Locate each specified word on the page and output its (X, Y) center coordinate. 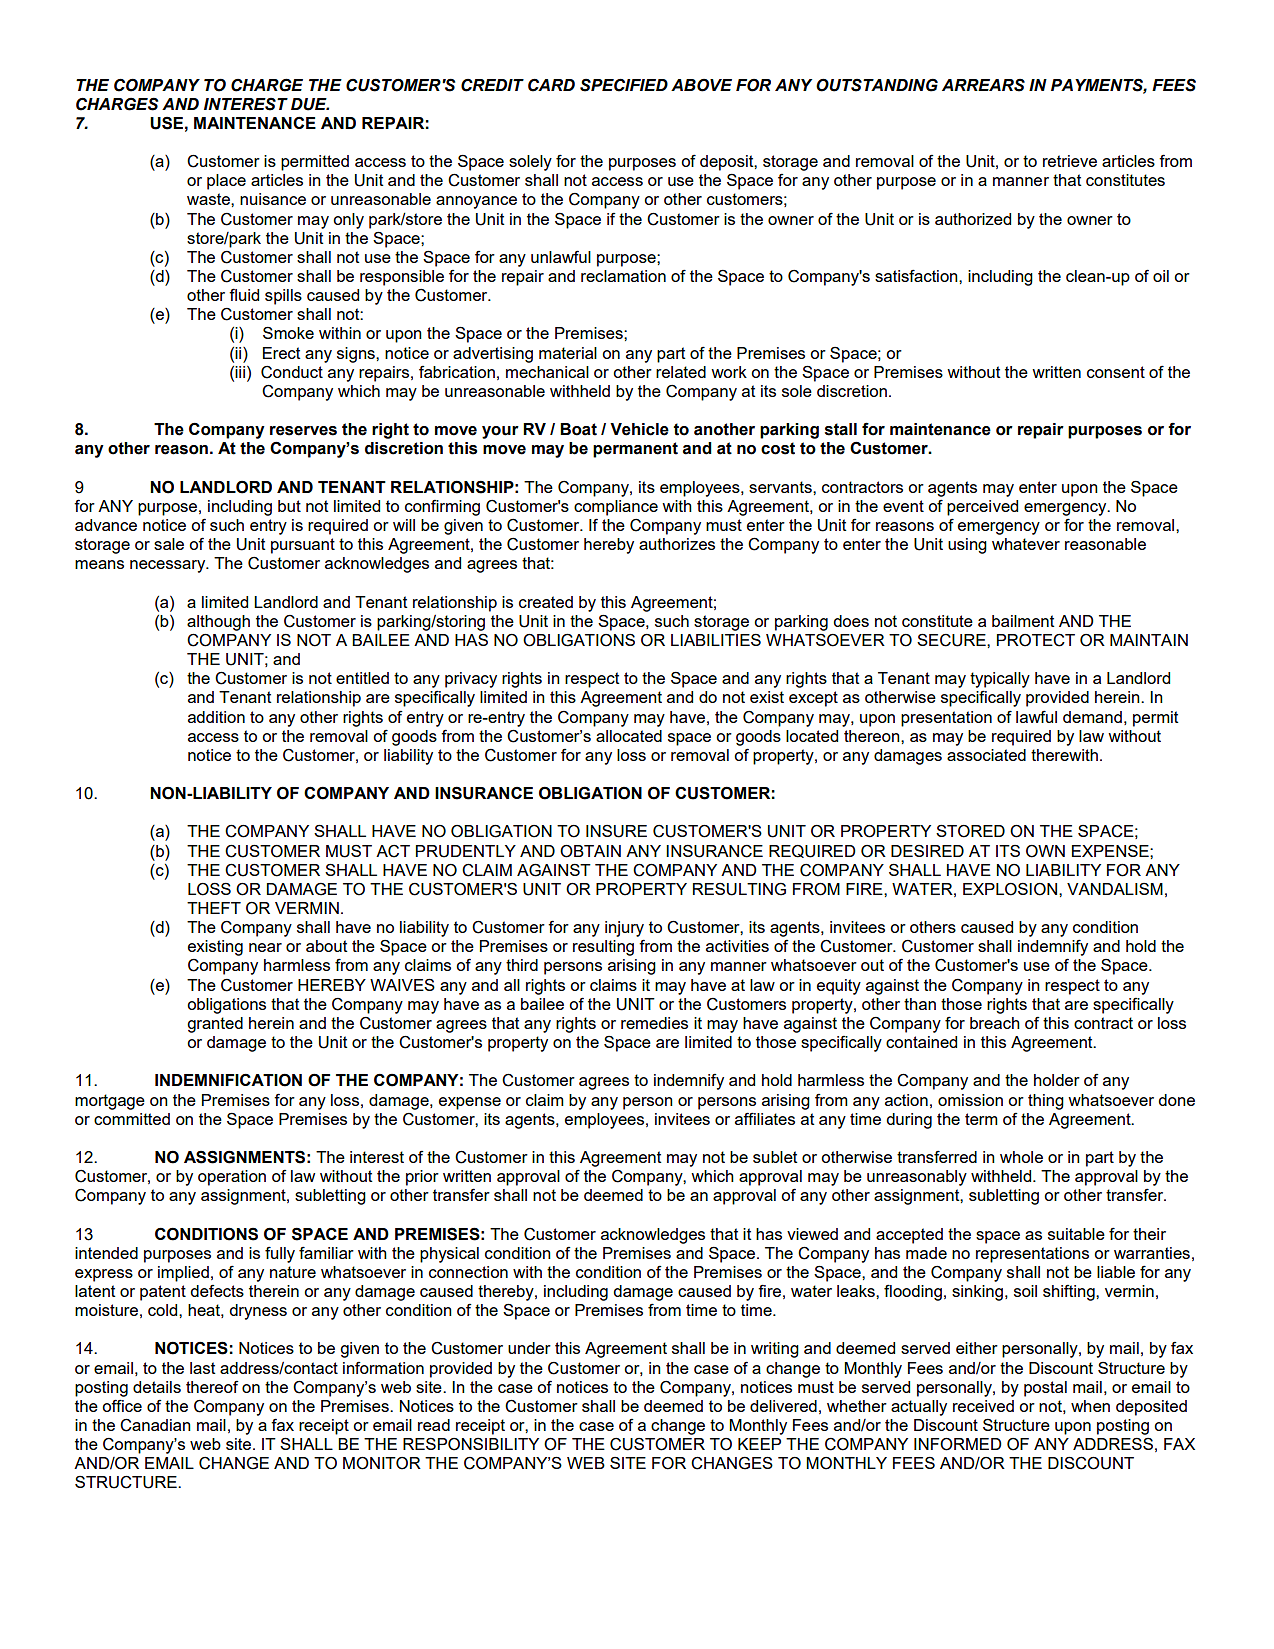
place (226, 182)
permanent (635, 450)
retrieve (1070, 161)
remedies (654, 1023)
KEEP (759, 1444)
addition (216, 717)
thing (1046, 1102)
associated (986, 755)
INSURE (616, 831)
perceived (982, 508)
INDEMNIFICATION (228, 1080)
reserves (303, 431)
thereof (212, 1386)
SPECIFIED (624, 85)
